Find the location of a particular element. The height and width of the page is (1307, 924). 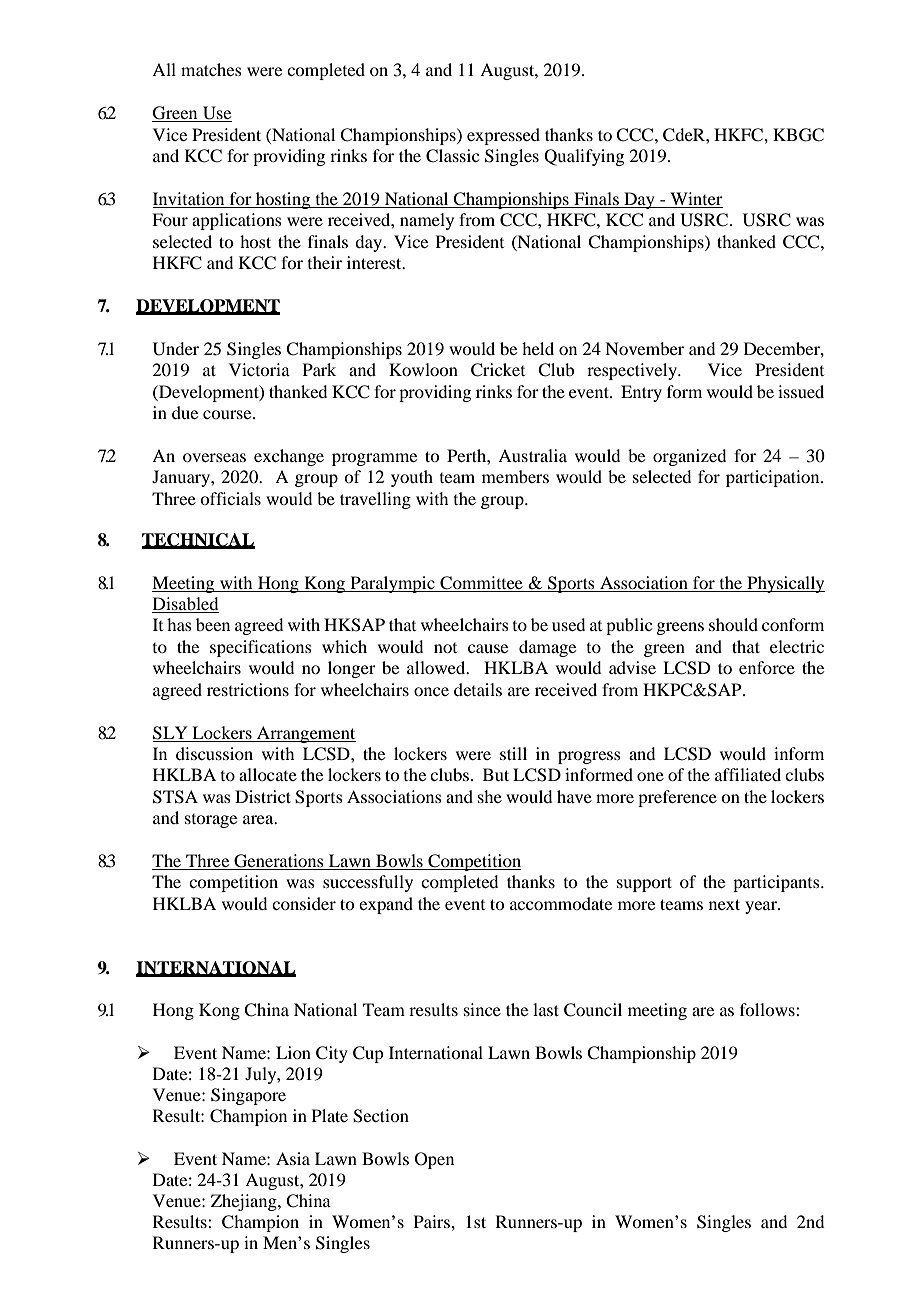

Winter is located at coordinates (695, 200).
